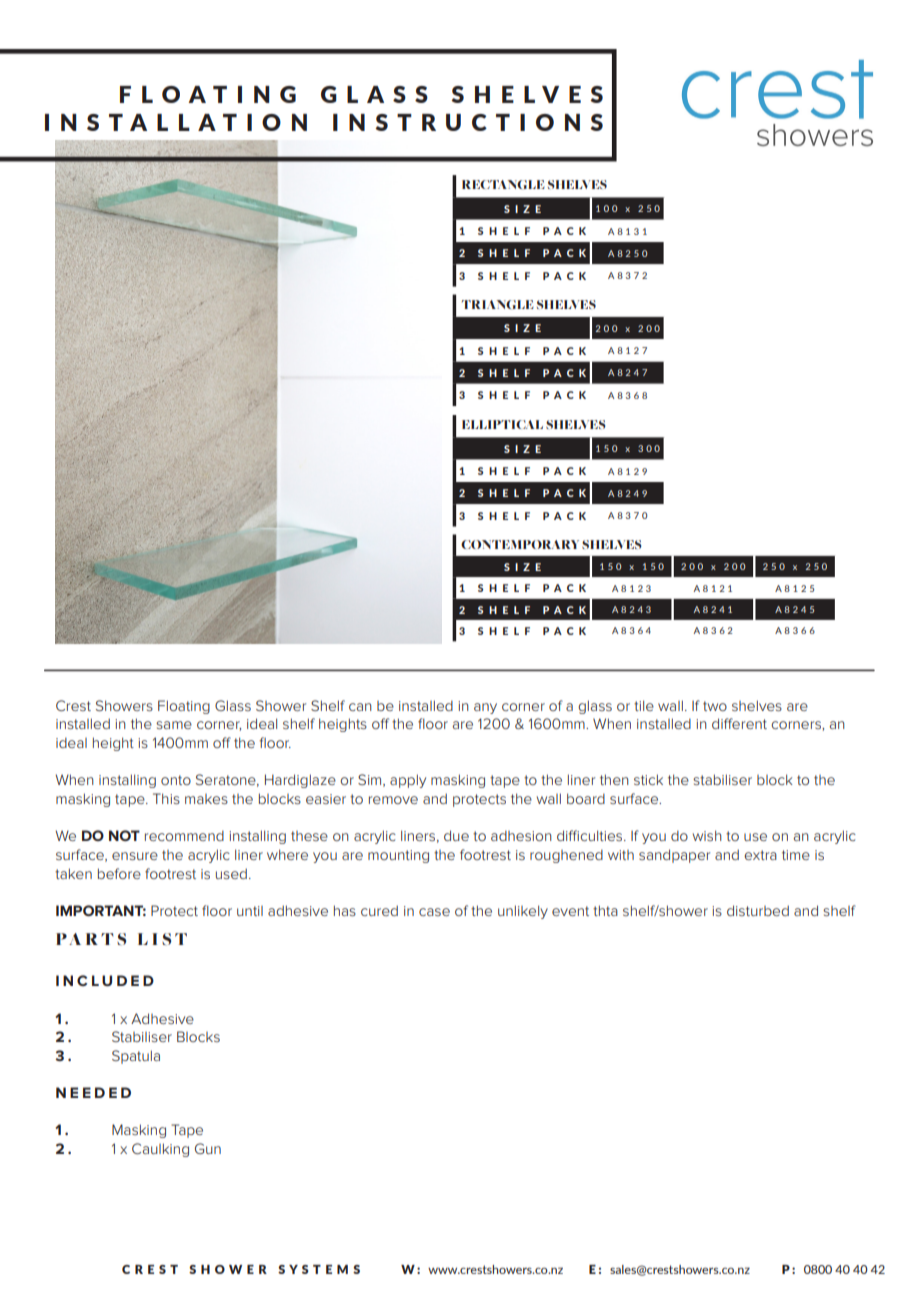  What do you see at coordinates (520, 544) in the image?
I see `CONTEMPORARY` at bounding box center [520, 544].
